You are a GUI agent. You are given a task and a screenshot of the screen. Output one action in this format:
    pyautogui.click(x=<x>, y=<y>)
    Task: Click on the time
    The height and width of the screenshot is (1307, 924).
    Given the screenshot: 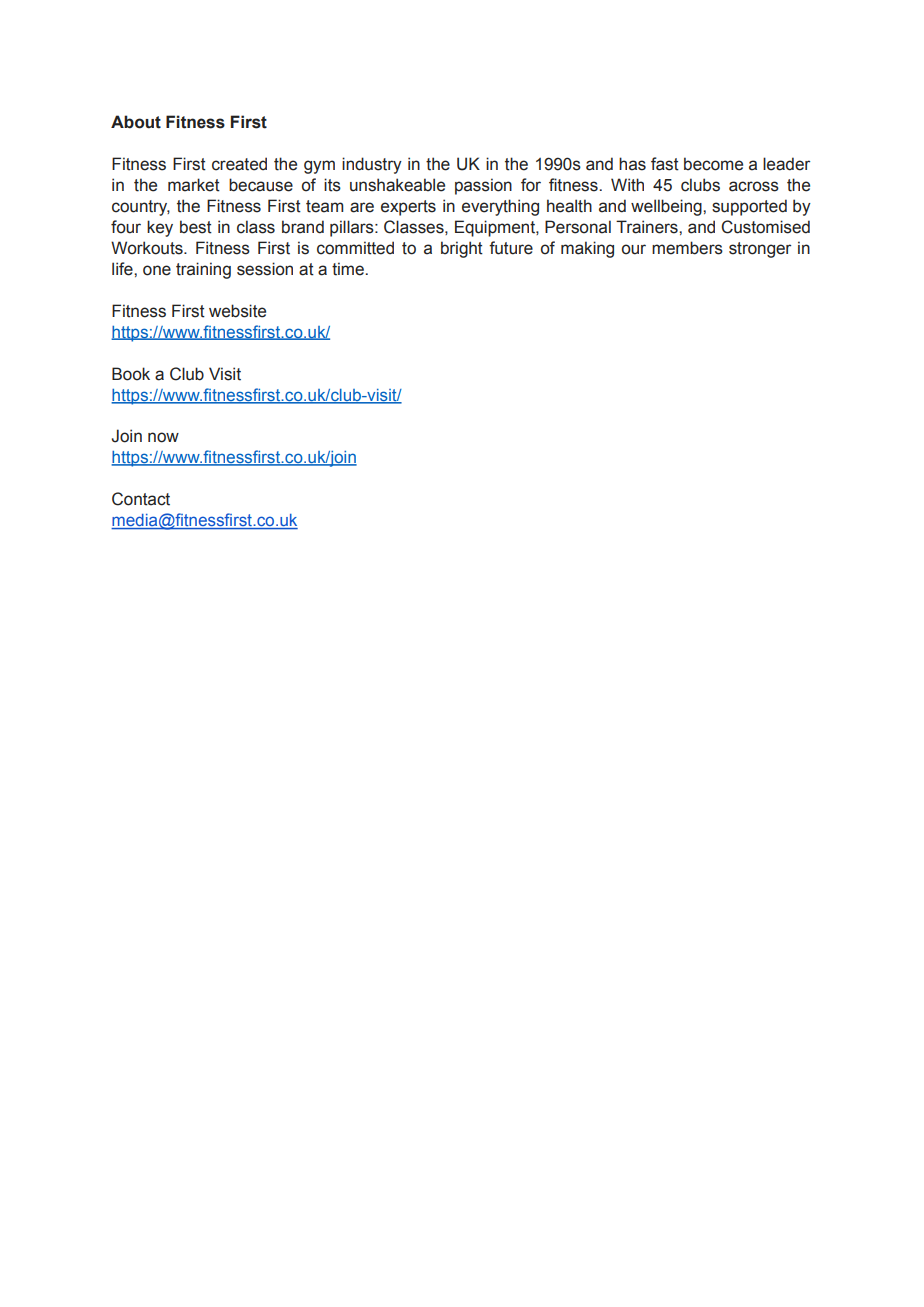 What is the action you would take?
    pyautogui.click(x=349, y=269)
